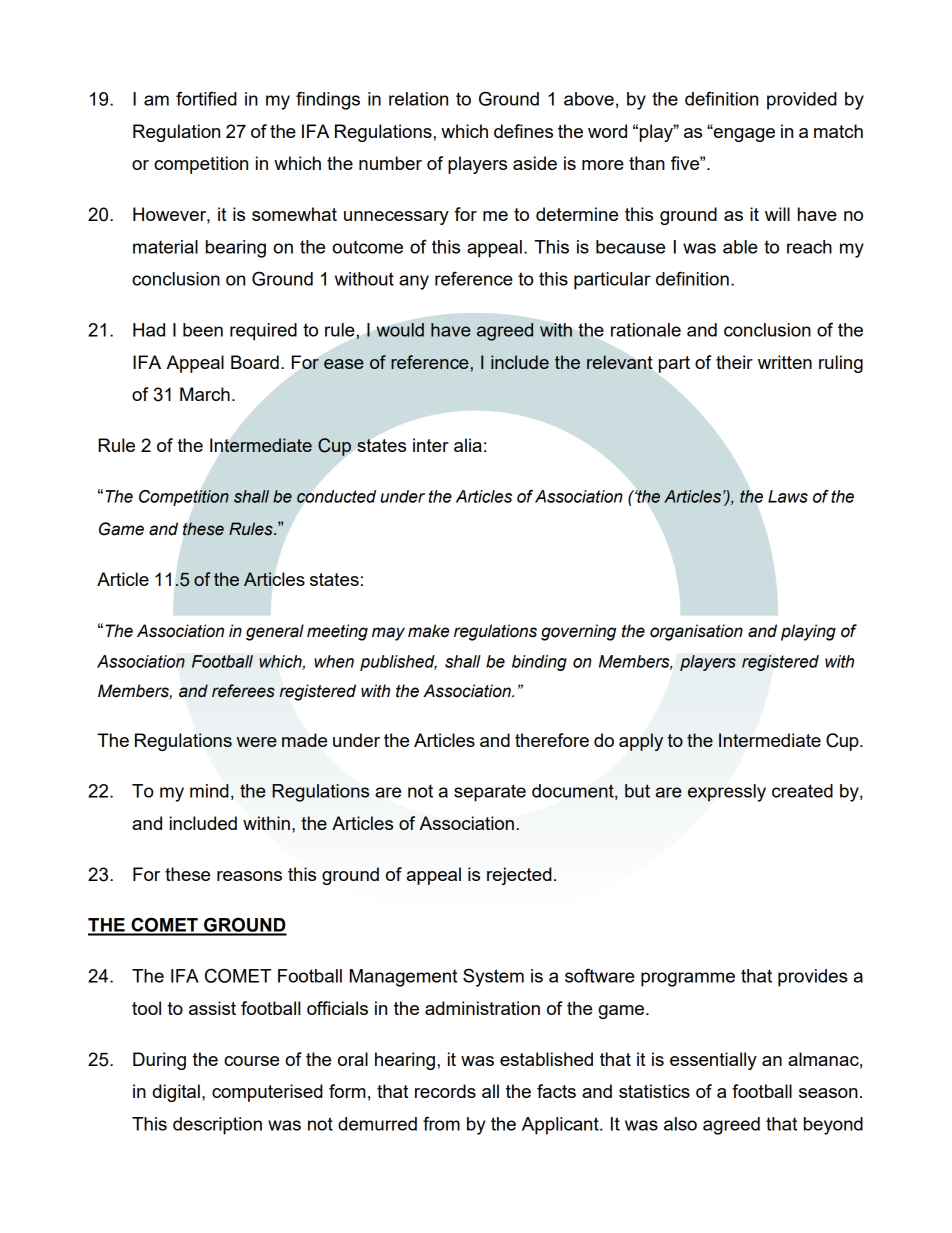 The height and width of the document is (1233, 952). What do you see at coordinates (523, 131) in the document?
I see `defines` at bounding box center [523, 131].
